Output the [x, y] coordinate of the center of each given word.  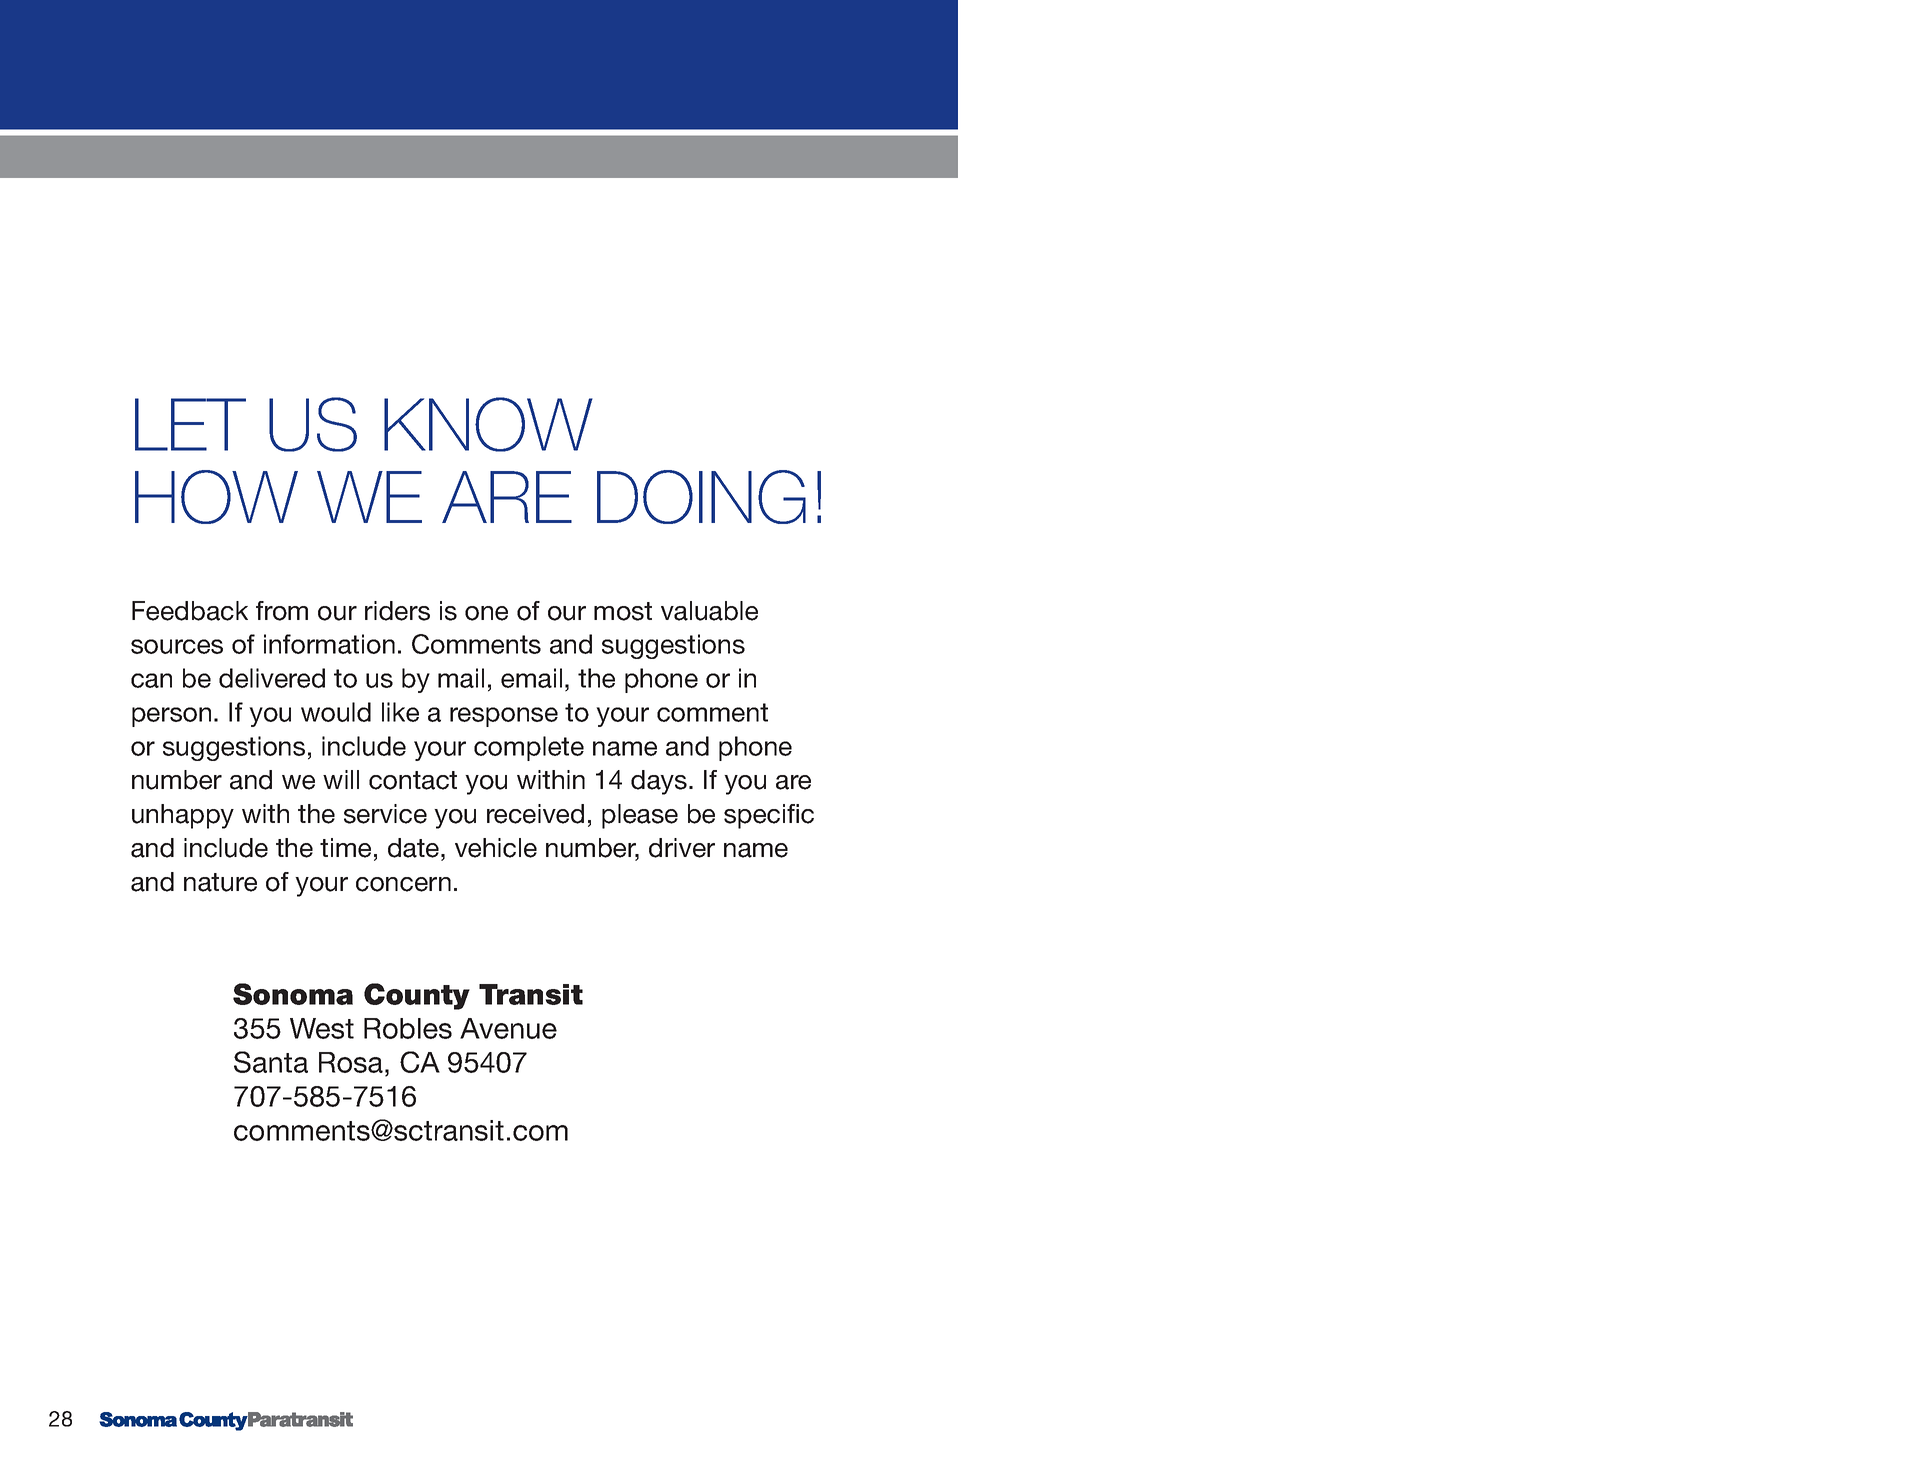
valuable [709, 611]
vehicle [496, 848]
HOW [216, 497]
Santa [271, 1062]
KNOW [488, 424]
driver [682, 848]
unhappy [183, 816]
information [329, 644]
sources [177, 646]
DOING [701, 497]
